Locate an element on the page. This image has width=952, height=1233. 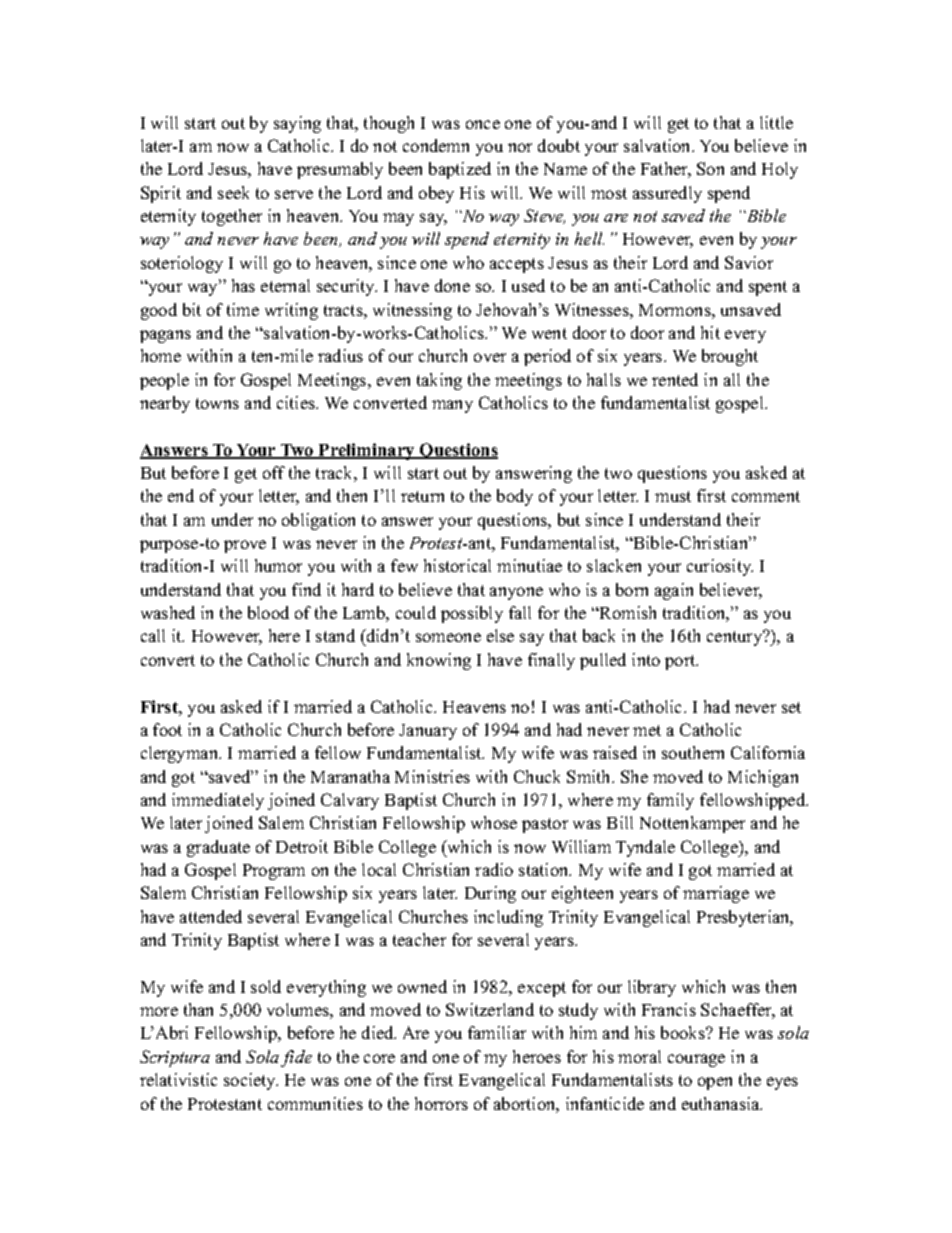
possibly is located at coordinates (472, 614).
